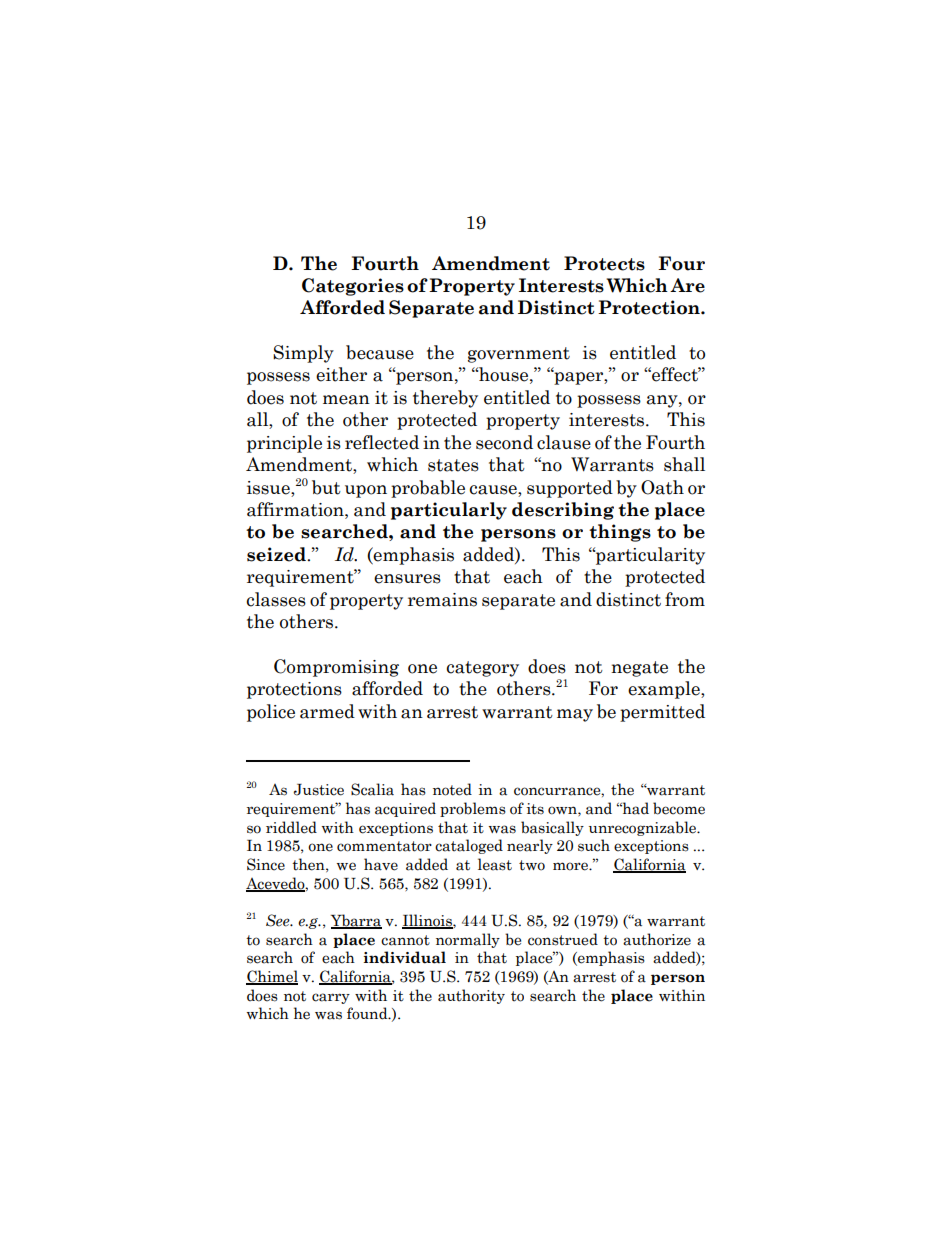  I want to click on carry, so click(331, 998).
